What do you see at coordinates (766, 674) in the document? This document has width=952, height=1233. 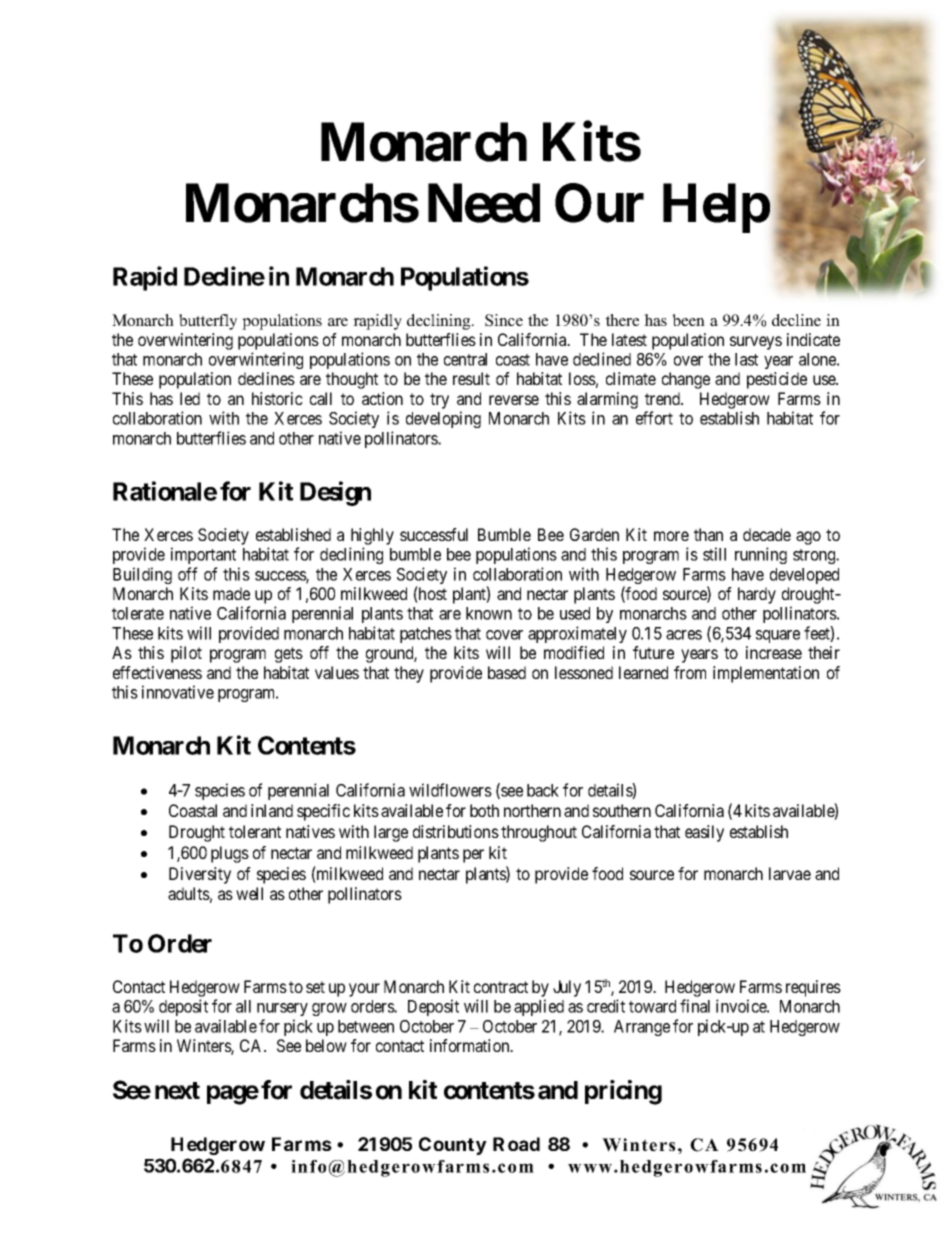 I see `implementation` at bounding box center [766, 674].
